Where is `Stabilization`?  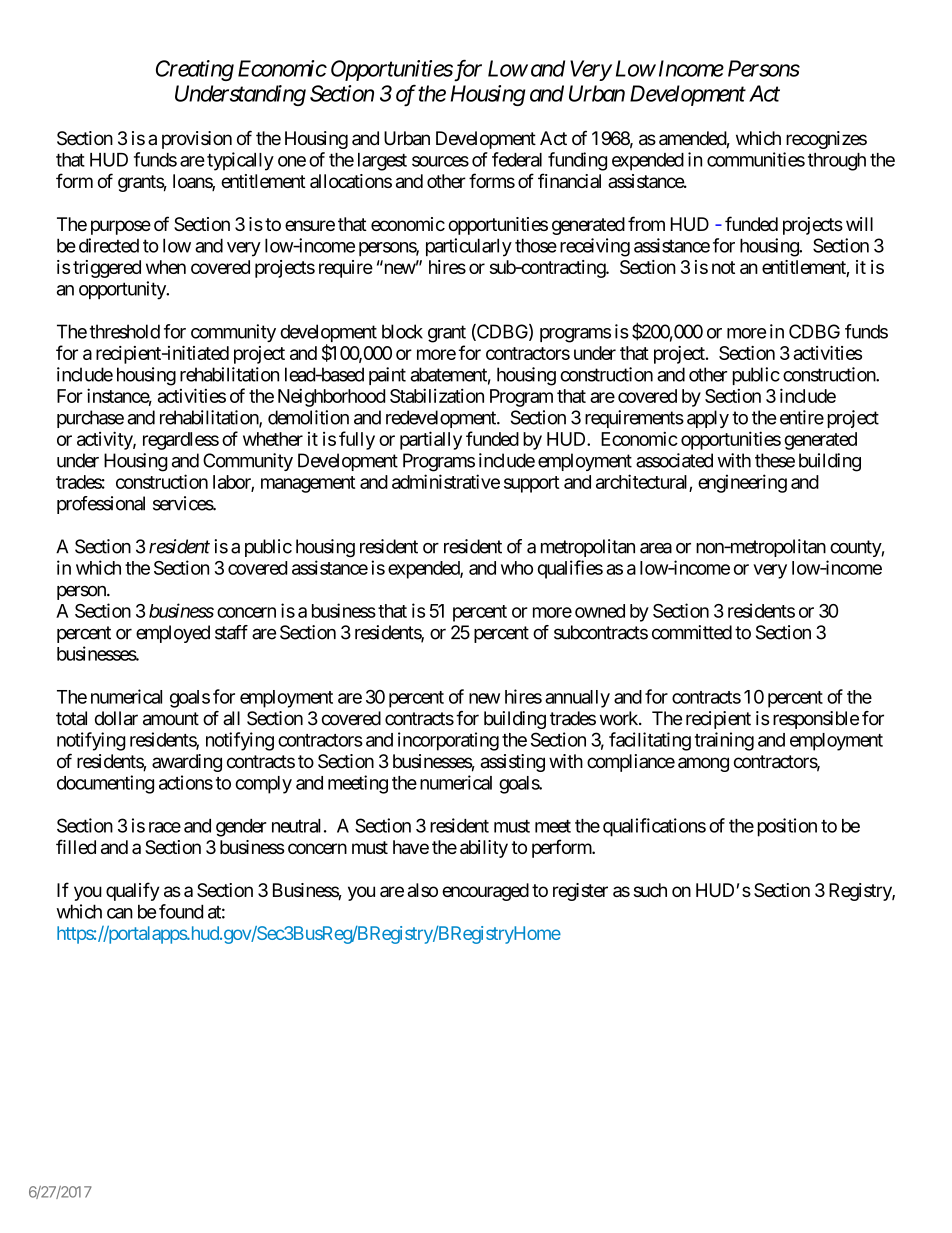
Stabilization is located at coordinates (437, 395).
